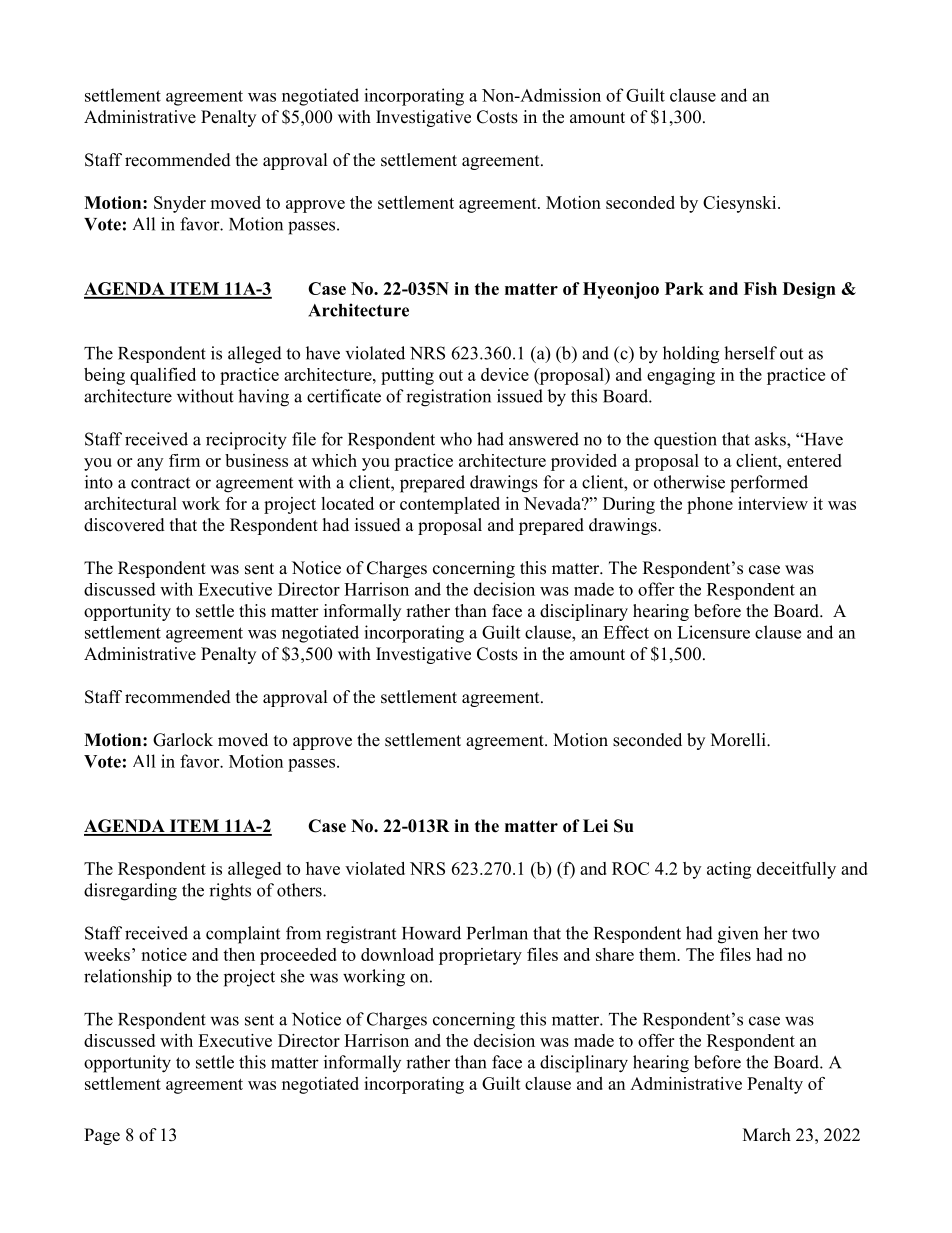 Image resolution: width=952 pixels, height=1233 pixels. Describe the element at coordinates (480, 956) in the screenshot. I see `proprietary` at that location.
